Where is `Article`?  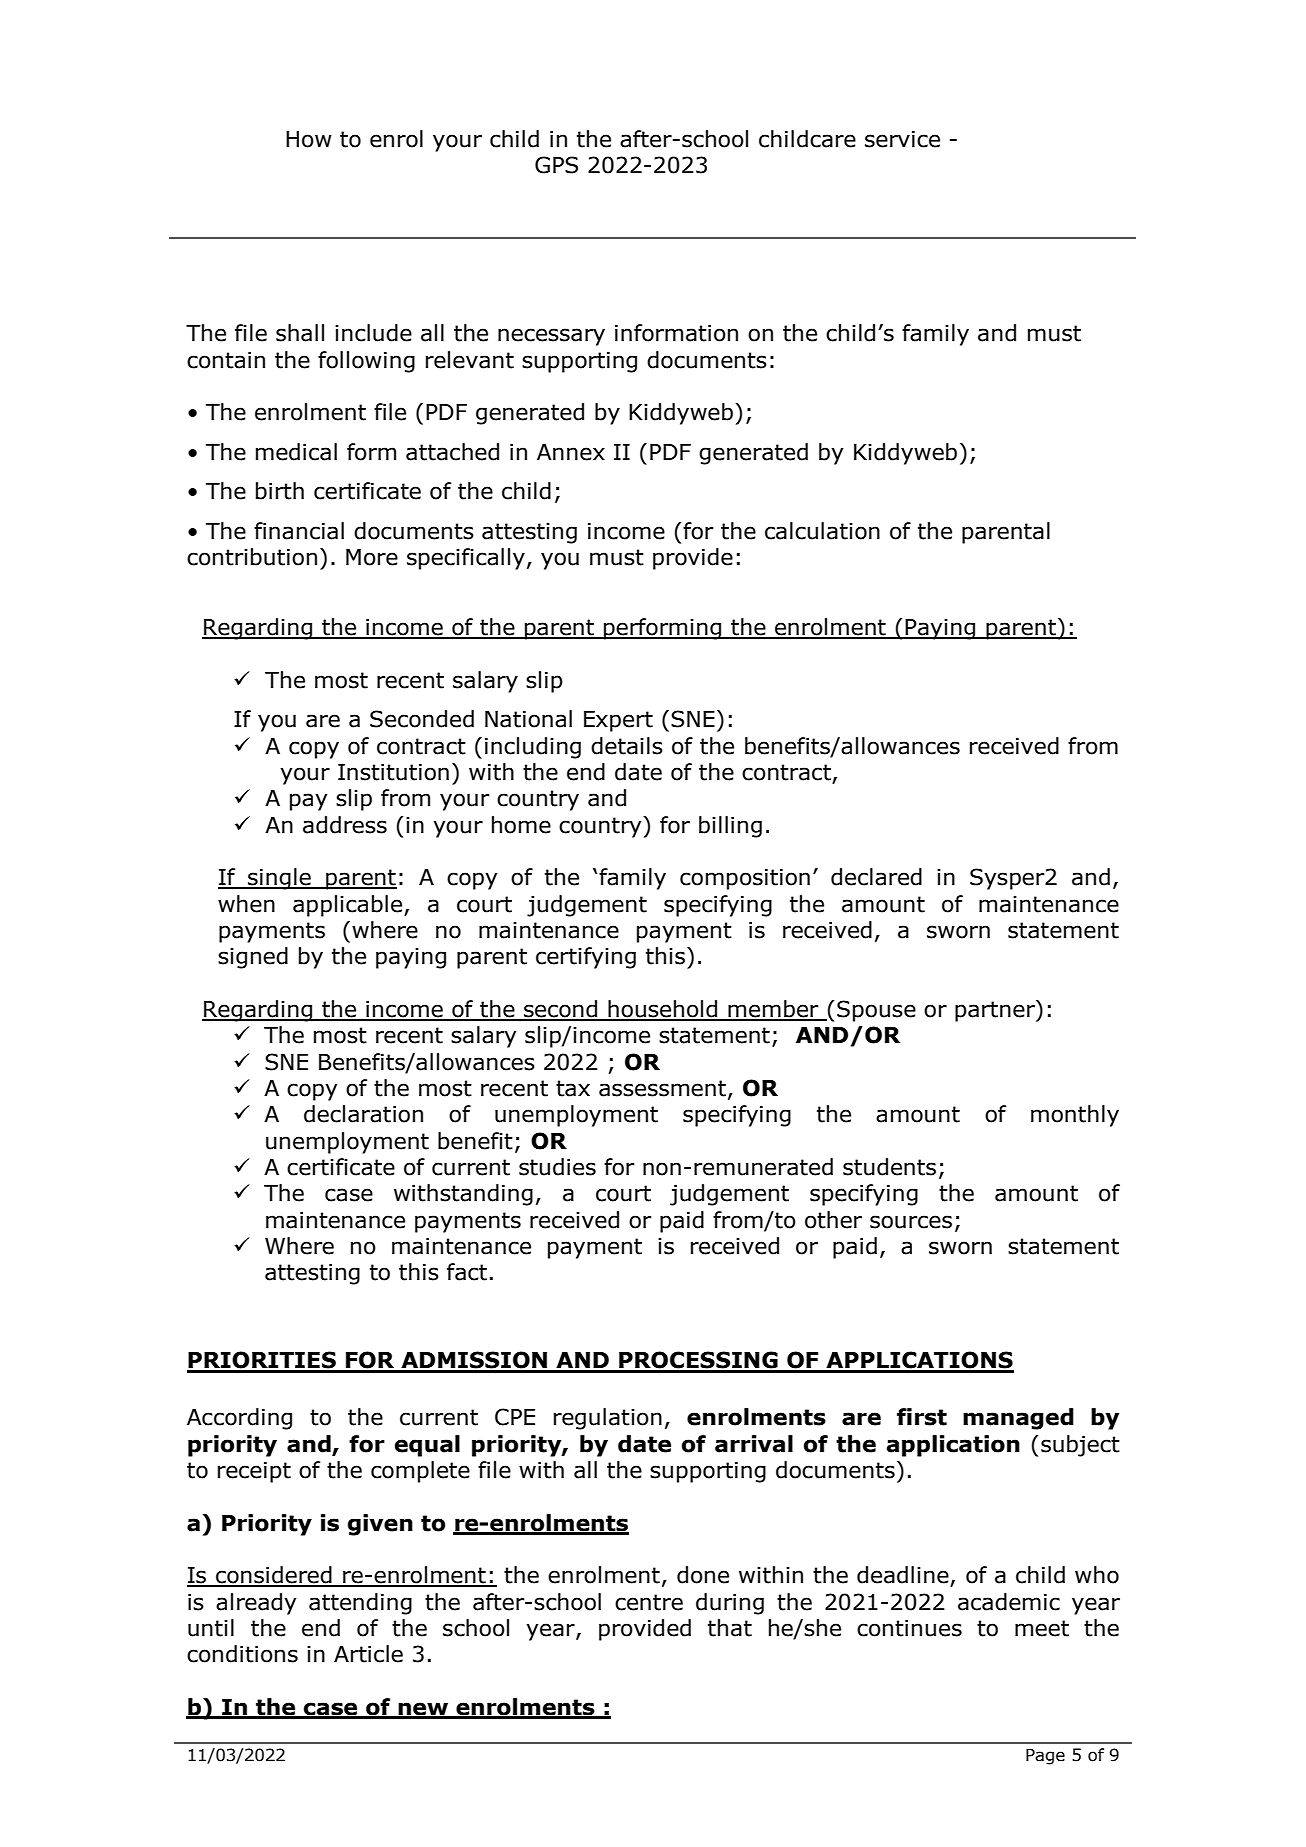
Article is located at coordinates (368, 1654).
